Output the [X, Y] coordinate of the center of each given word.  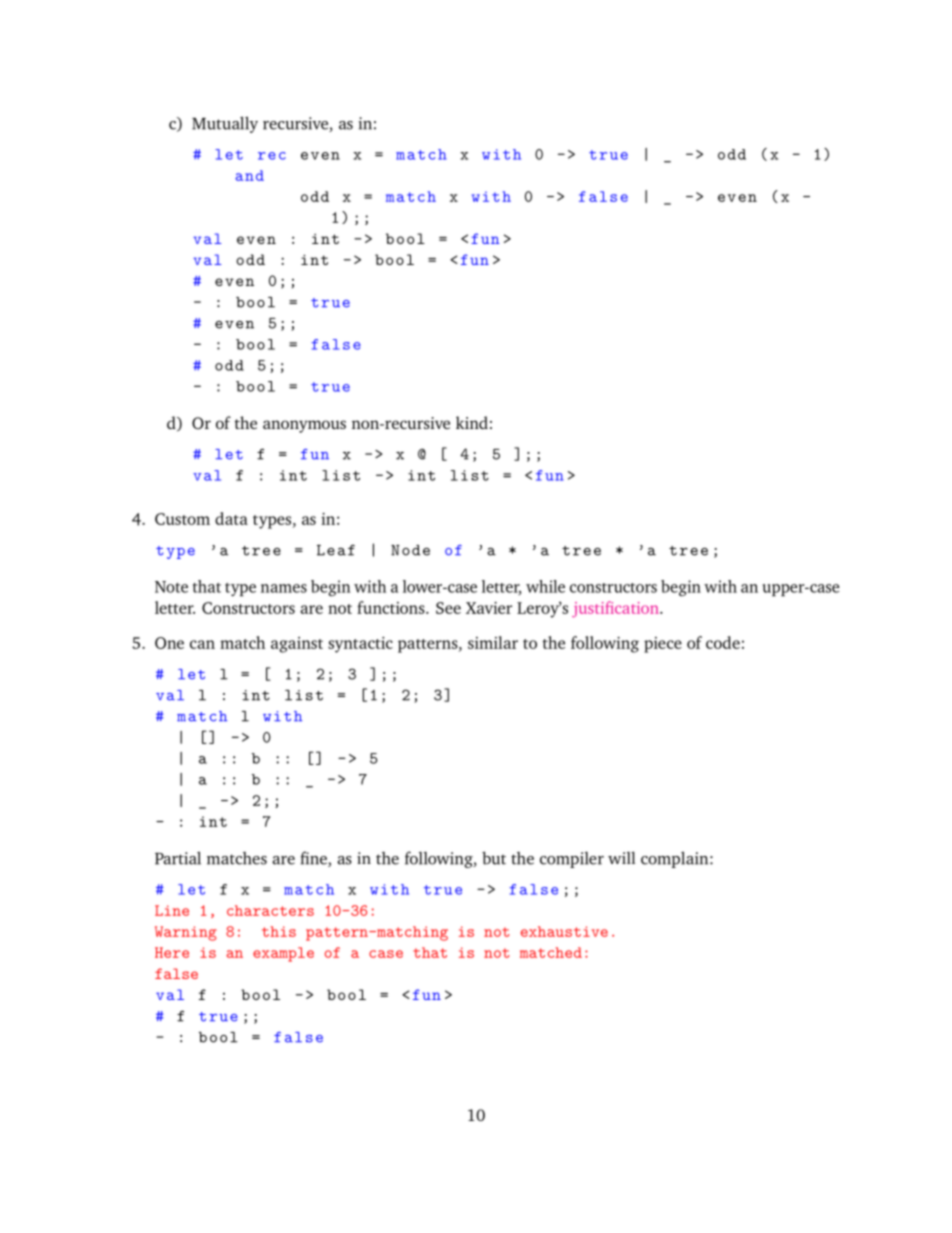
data [231, 518]
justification [616, 609]
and [249, 175]
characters [270, 910]
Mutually [225, 124]
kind [472, 422]
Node [410, 550]
